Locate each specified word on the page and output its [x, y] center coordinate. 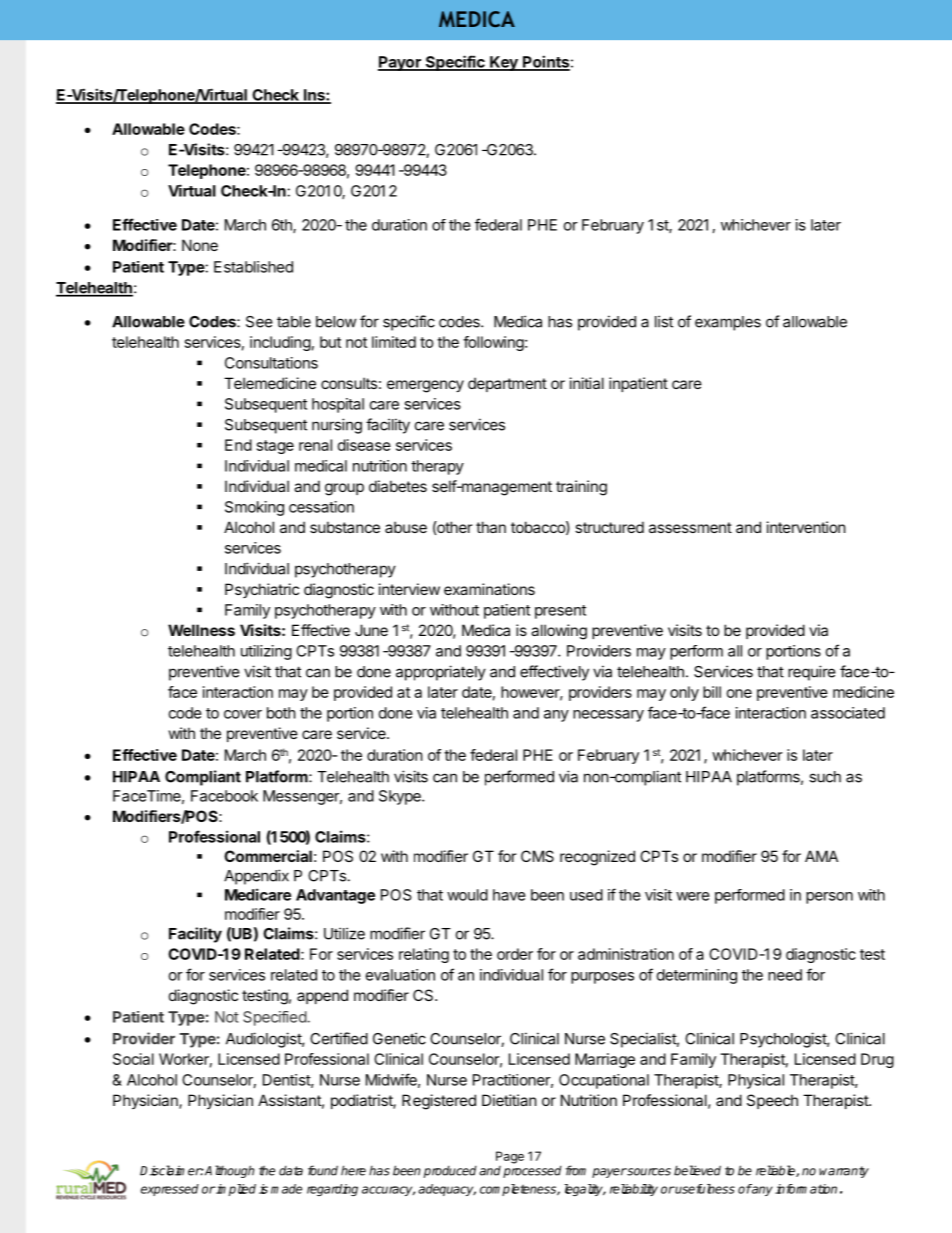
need [785, 975]
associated [848, 713]
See [259, 322]
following [493, 343]
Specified [275, 1018]
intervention [806, 527]
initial [587, 383]
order [515, 954]
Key [504, 63]
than [491, 527]
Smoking [254, 508]
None [200, 245]
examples [728, 323]
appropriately [441, 673]
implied [235, 1190]
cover [243, 714]
